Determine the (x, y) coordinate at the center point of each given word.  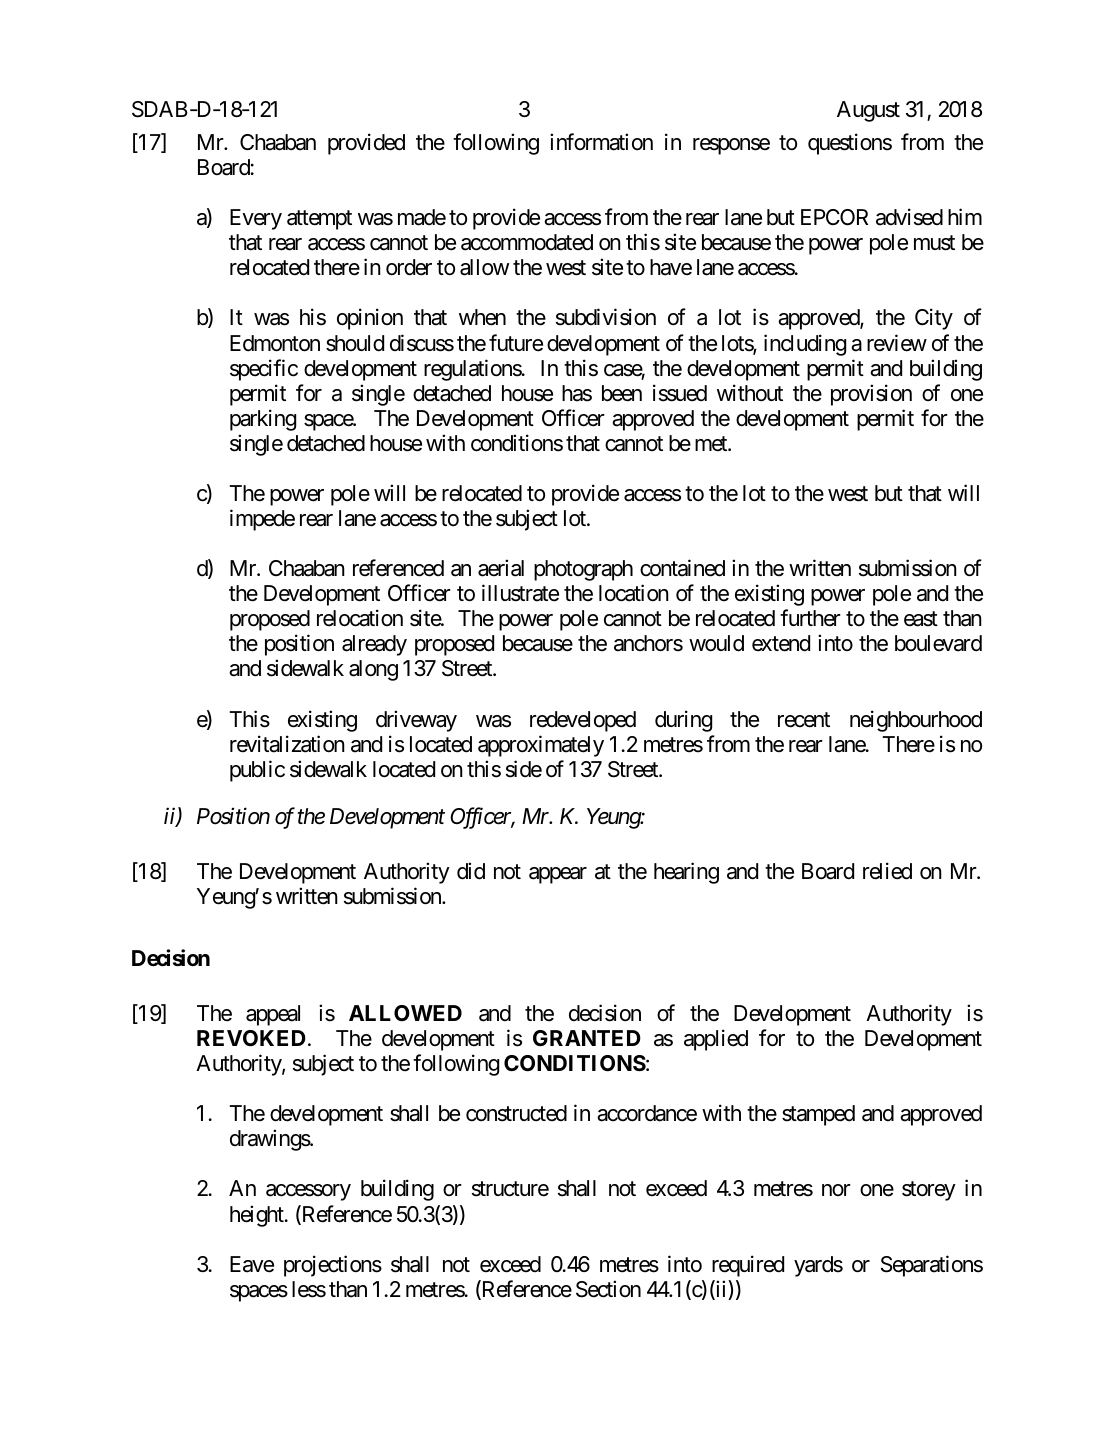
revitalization (287, 744)
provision (871, 395)
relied (887, 871)
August (868, 111)
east (921, 619)
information (601, 142)
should (355, 343)
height (258, 1216)
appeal (273, 1015)
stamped (818, 1115)
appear (558, 875)
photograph (583, 570)
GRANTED (587, 1038)
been (622, 393)
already (374, 645)
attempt (319, 220)
